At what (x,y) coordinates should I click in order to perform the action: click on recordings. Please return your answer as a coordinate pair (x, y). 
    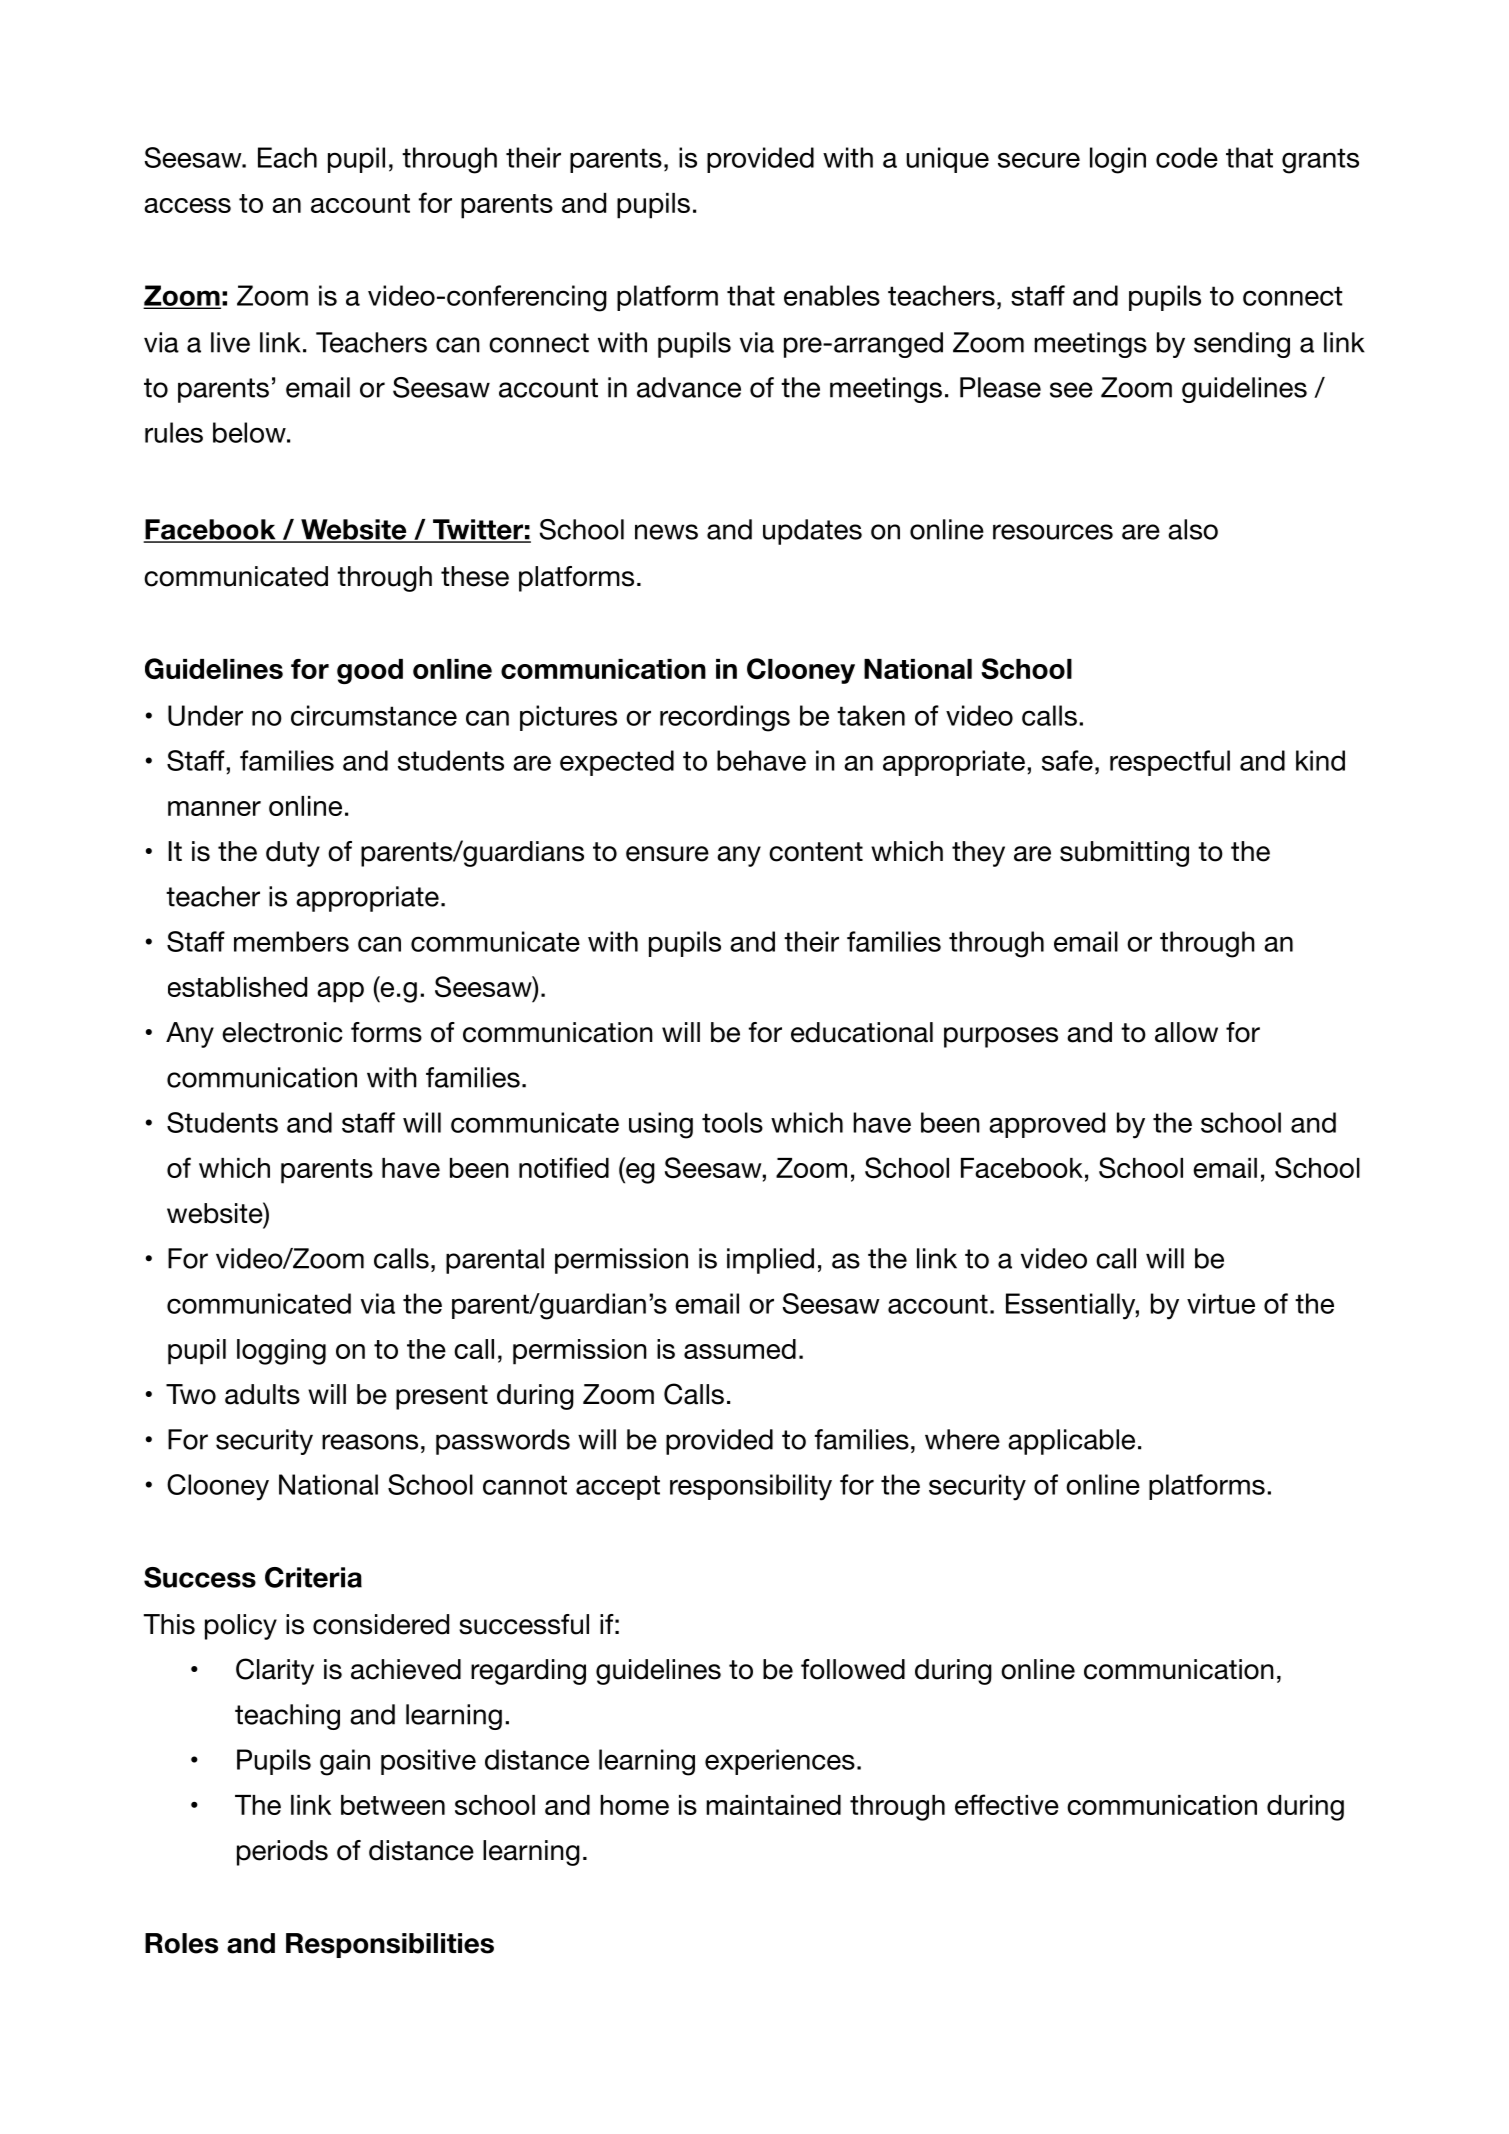
    Looking at the image, I should click on (725, 718).
